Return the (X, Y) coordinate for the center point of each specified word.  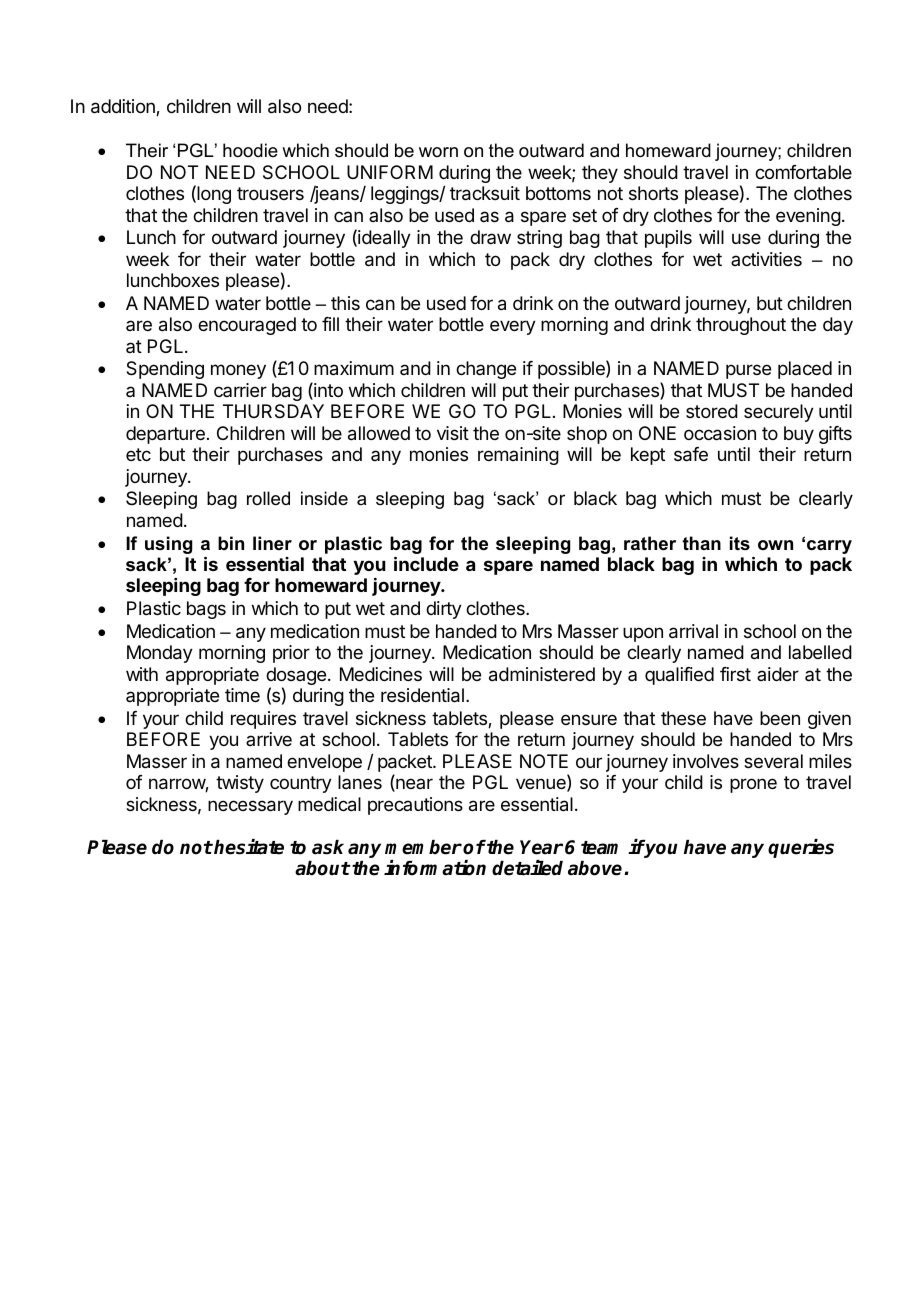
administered (542, 674)
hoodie (250, 150)
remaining (518, 456)
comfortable (803, 172)
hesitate (248, 847)
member (423, 847)
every (513, 327)
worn (438, 152)
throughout (741, 326)
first (735, 674)
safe (691, 454)
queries (801, 848)
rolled (268, 498)
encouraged (247, 326)
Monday (160, 654)
